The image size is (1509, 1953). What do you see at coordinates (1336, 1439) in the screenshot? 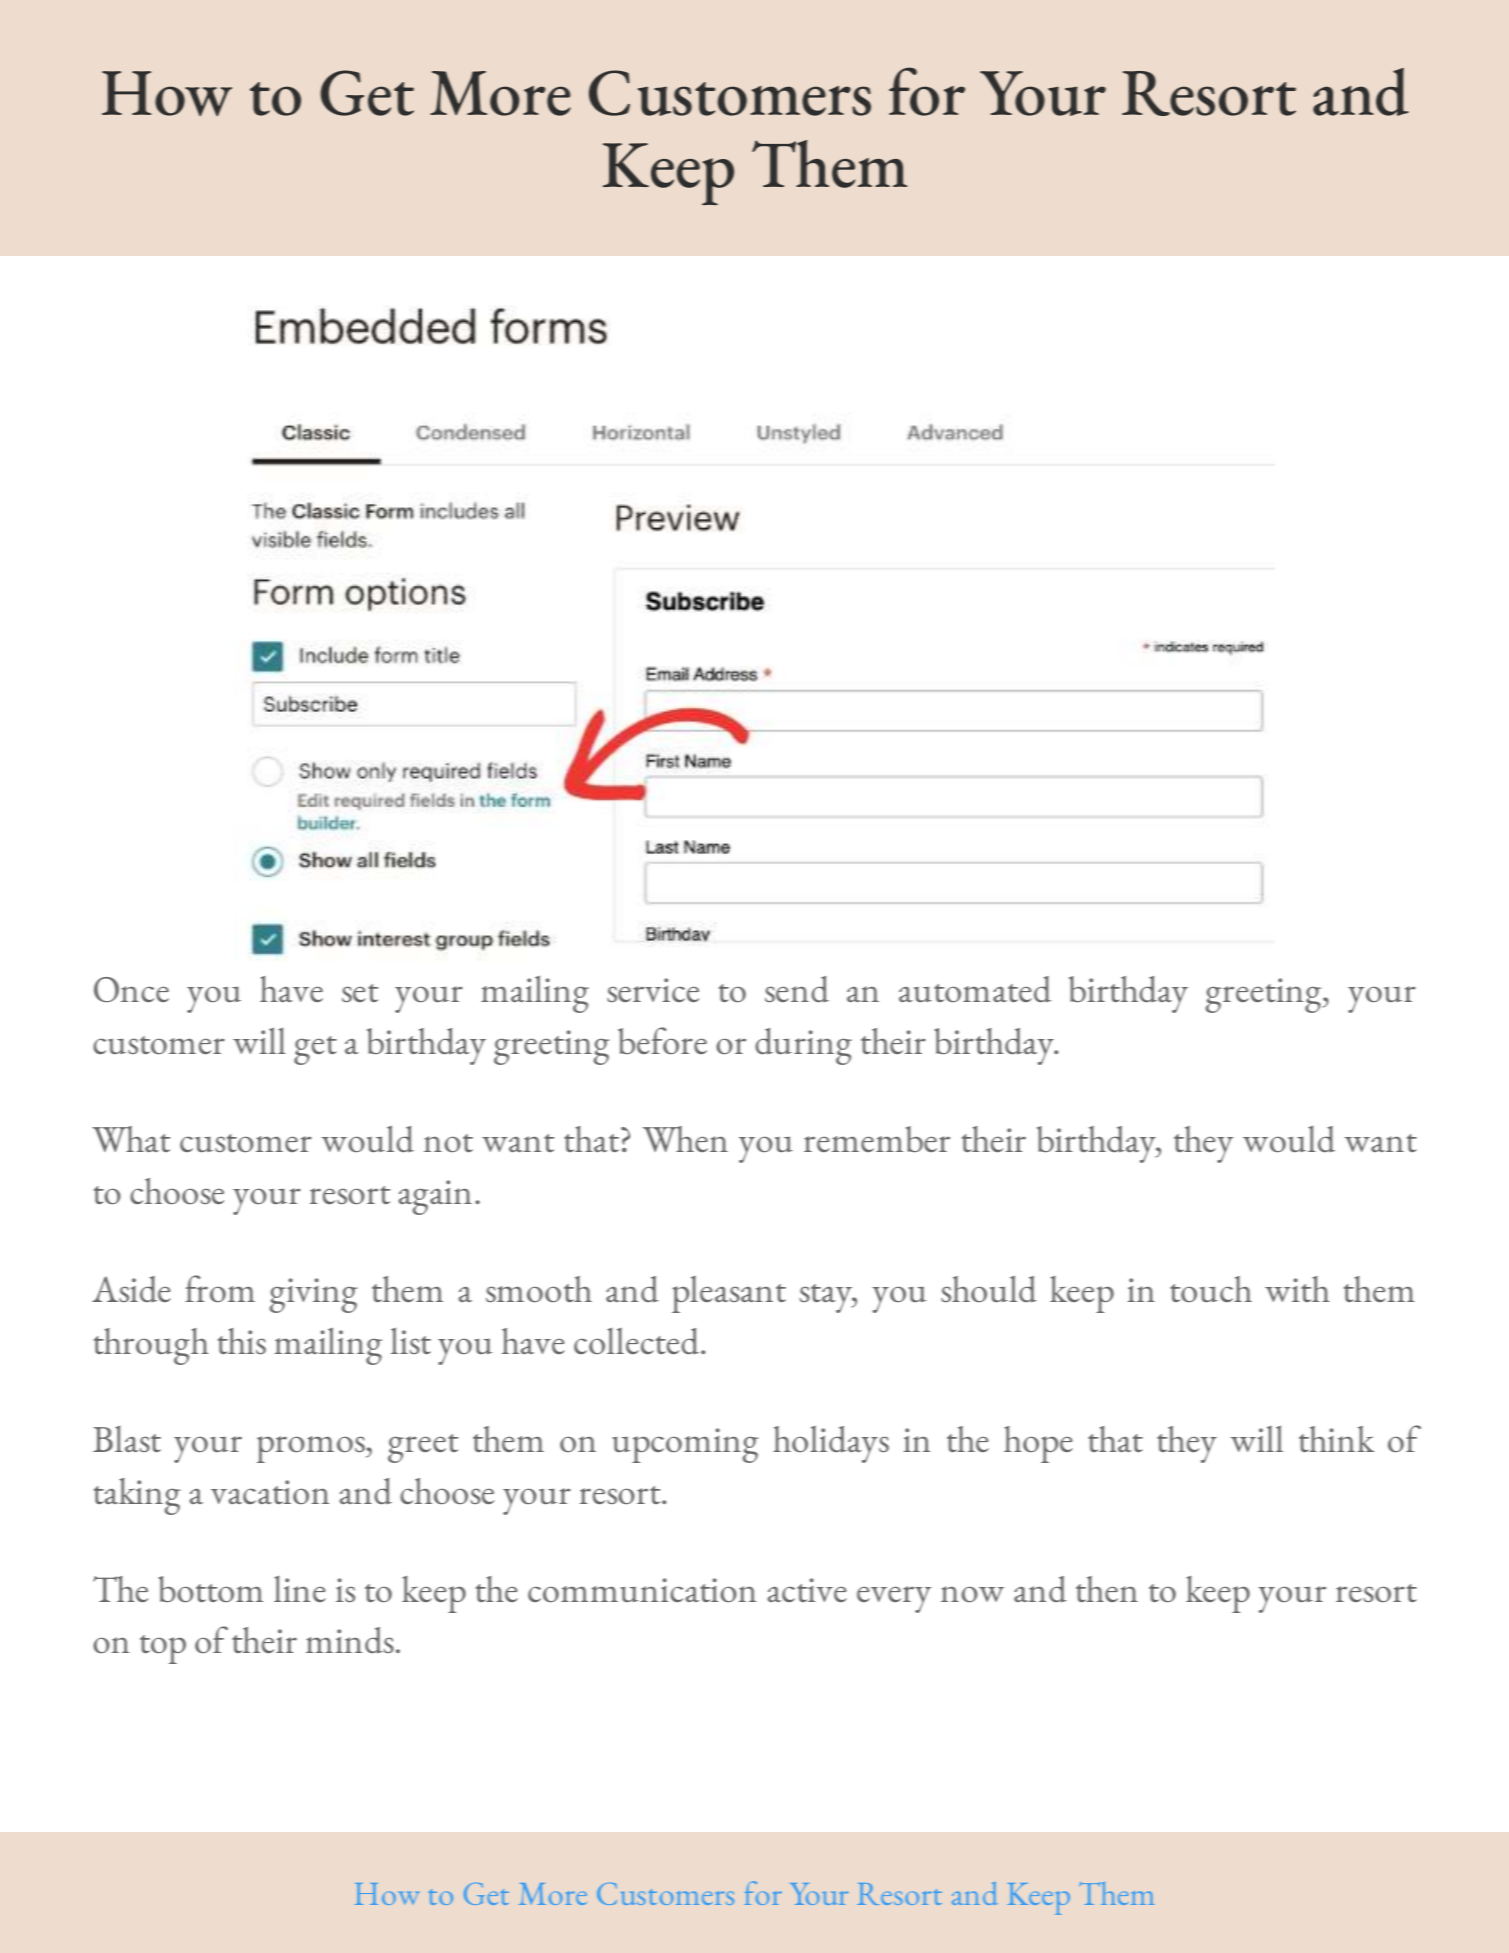
I see `think` at bounding box center [1336, 1439].
